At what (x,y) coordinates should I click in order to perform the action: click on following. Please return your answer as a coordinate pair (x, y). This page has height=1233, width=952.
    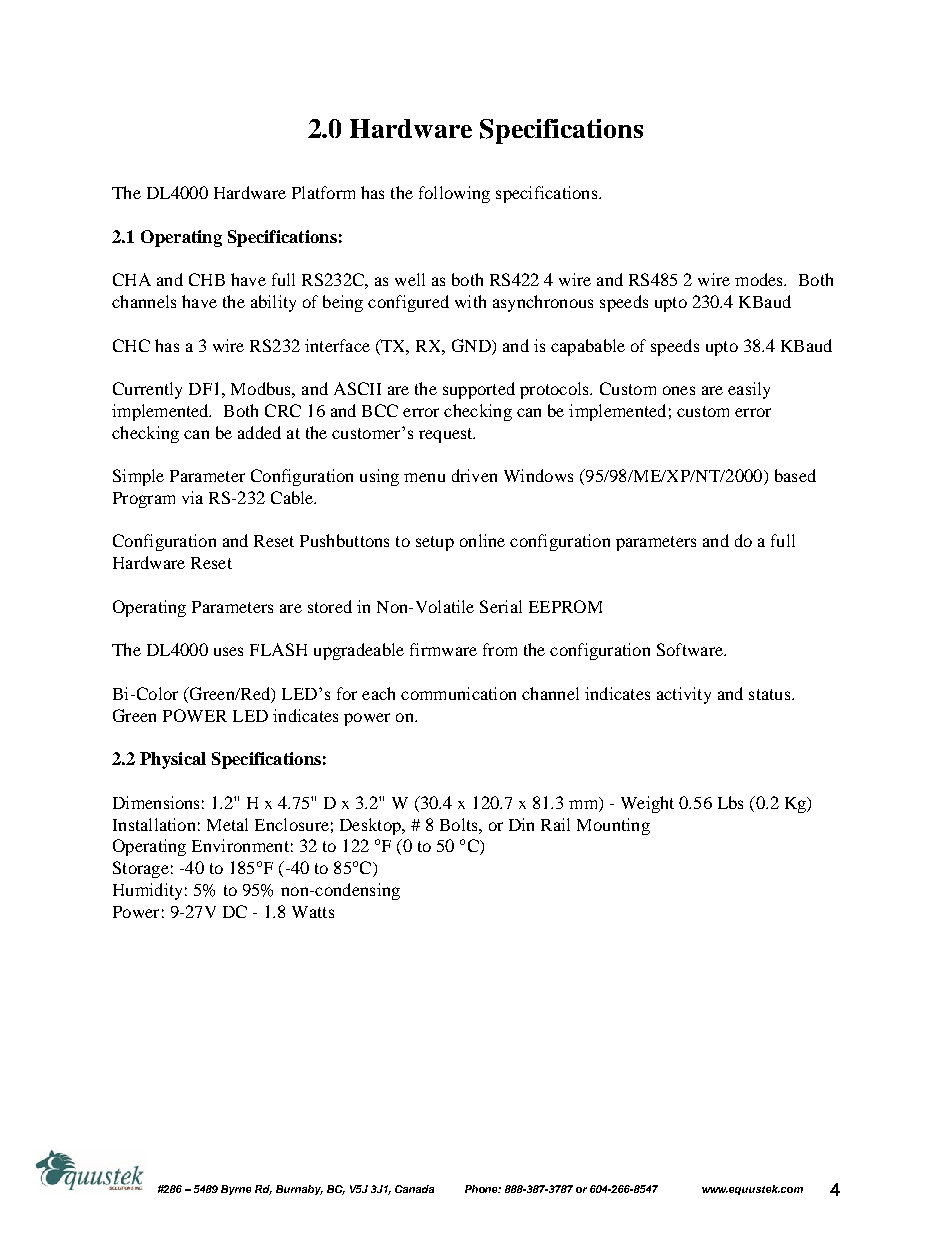
    Looking at the image, I should click on (454, 194).
